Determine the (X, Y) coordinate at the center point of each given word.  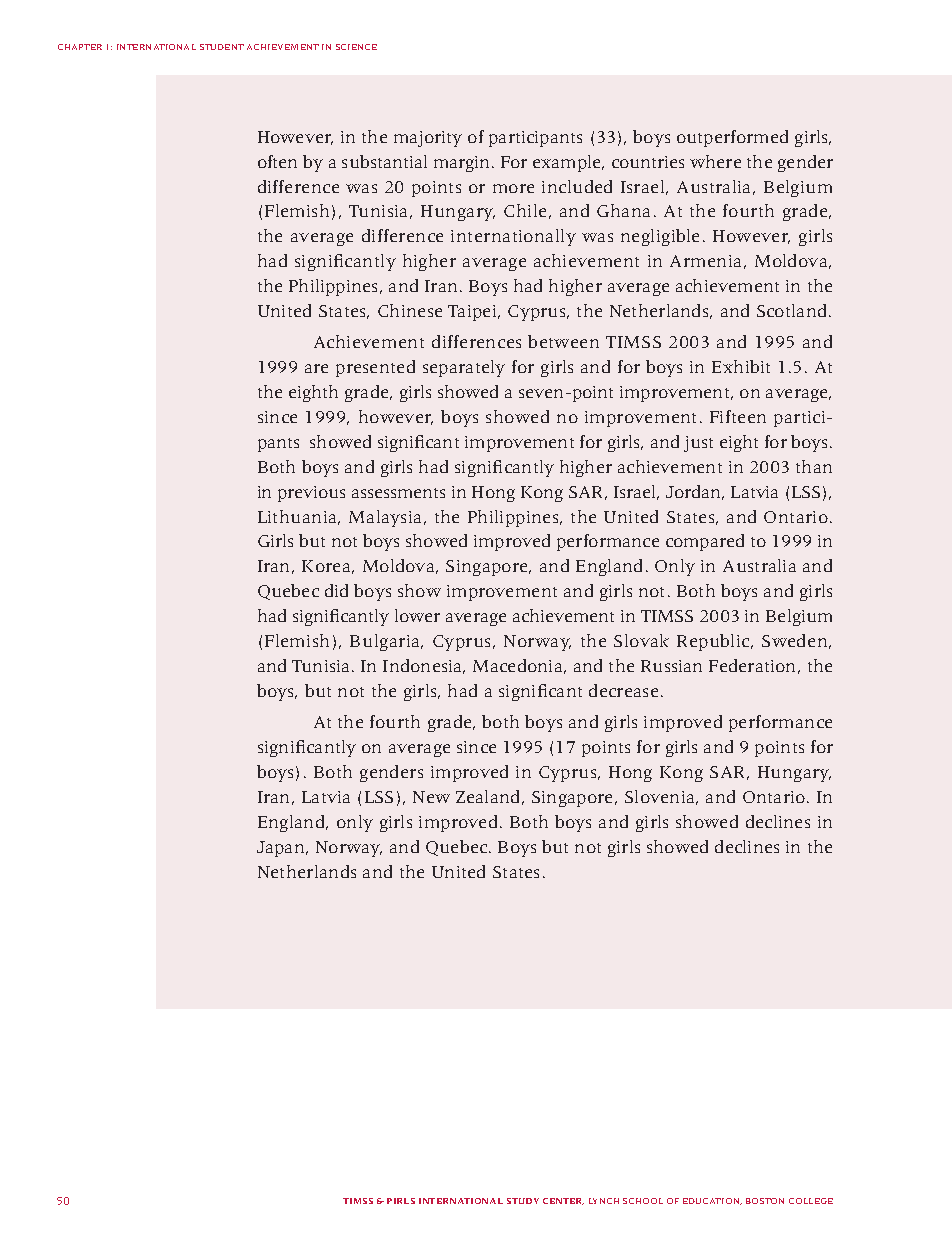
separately (464, 368)
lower (417, 615)
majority (428, 139)
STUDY (523, 1201)
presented (375, 368)
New (431, 797)
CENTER (563, 1201)
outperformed (732, 138)
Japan (282, 849)
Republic (714, 642)
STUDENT (222, 47)
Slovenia (661, 797)
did (336, 590)
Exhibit (741, 366)
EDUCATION (712, 1201)
